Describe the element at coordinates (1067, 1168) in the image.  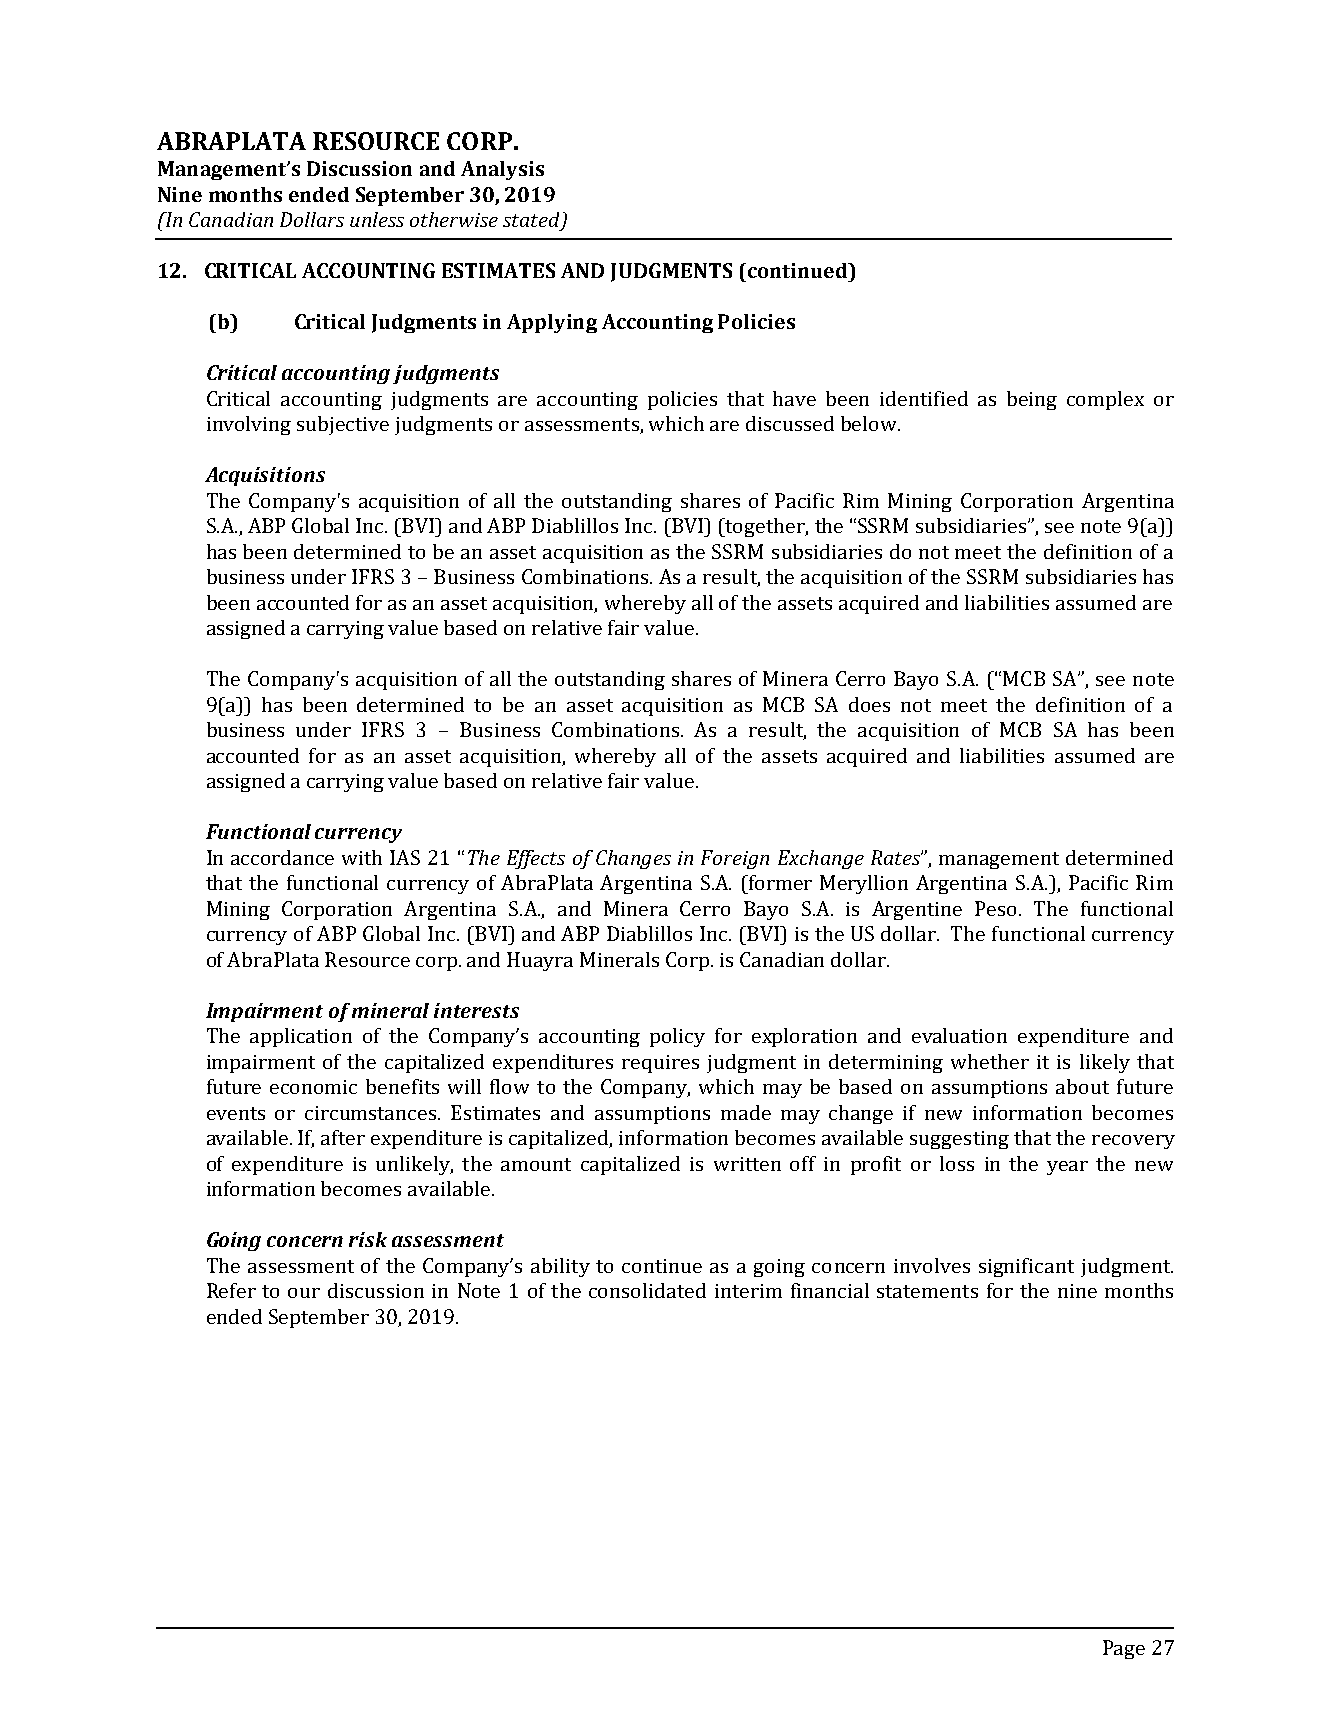
I see `year` at that location.
